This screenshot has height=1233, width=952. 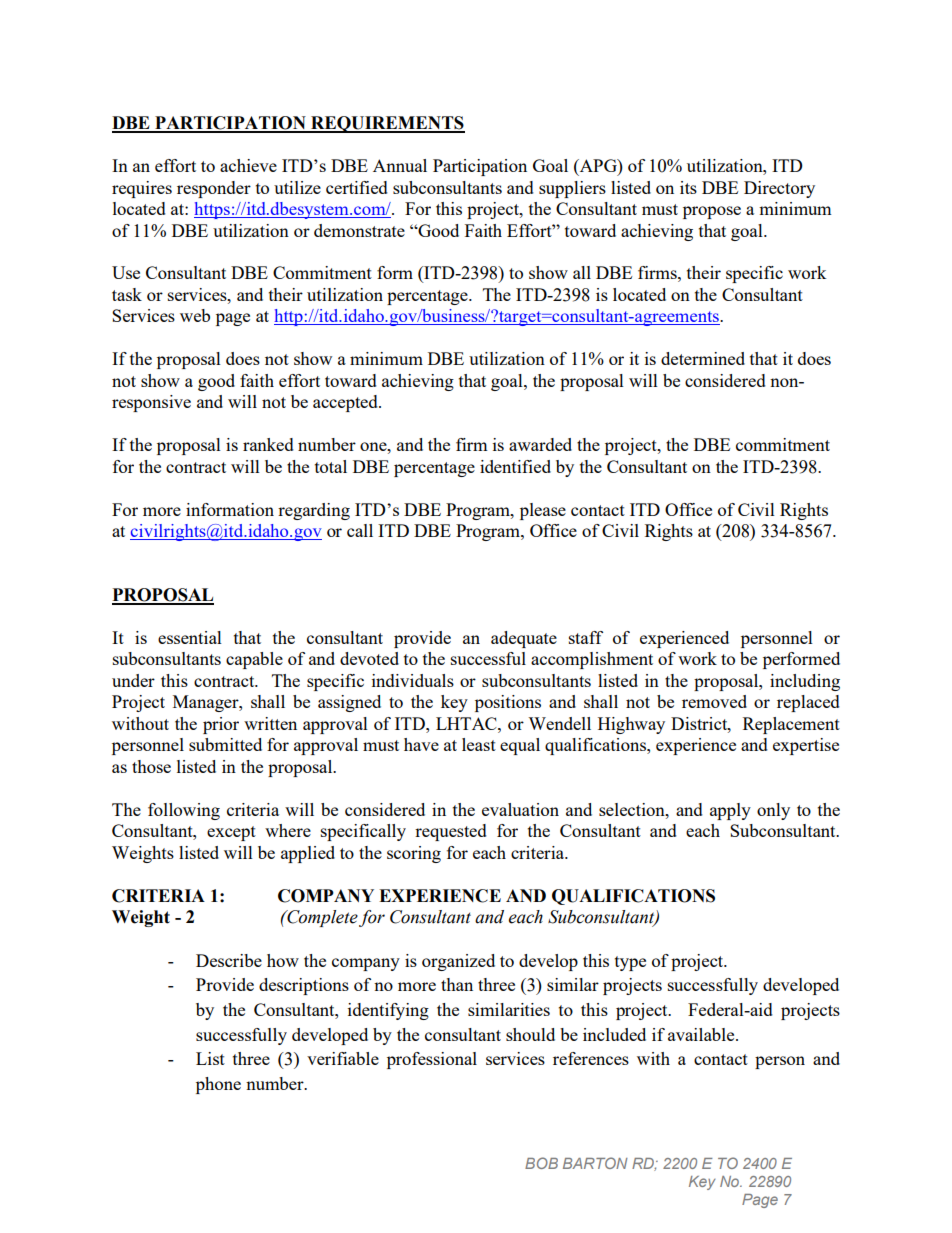 I want to click on available, so click(x=702, y=1034).
